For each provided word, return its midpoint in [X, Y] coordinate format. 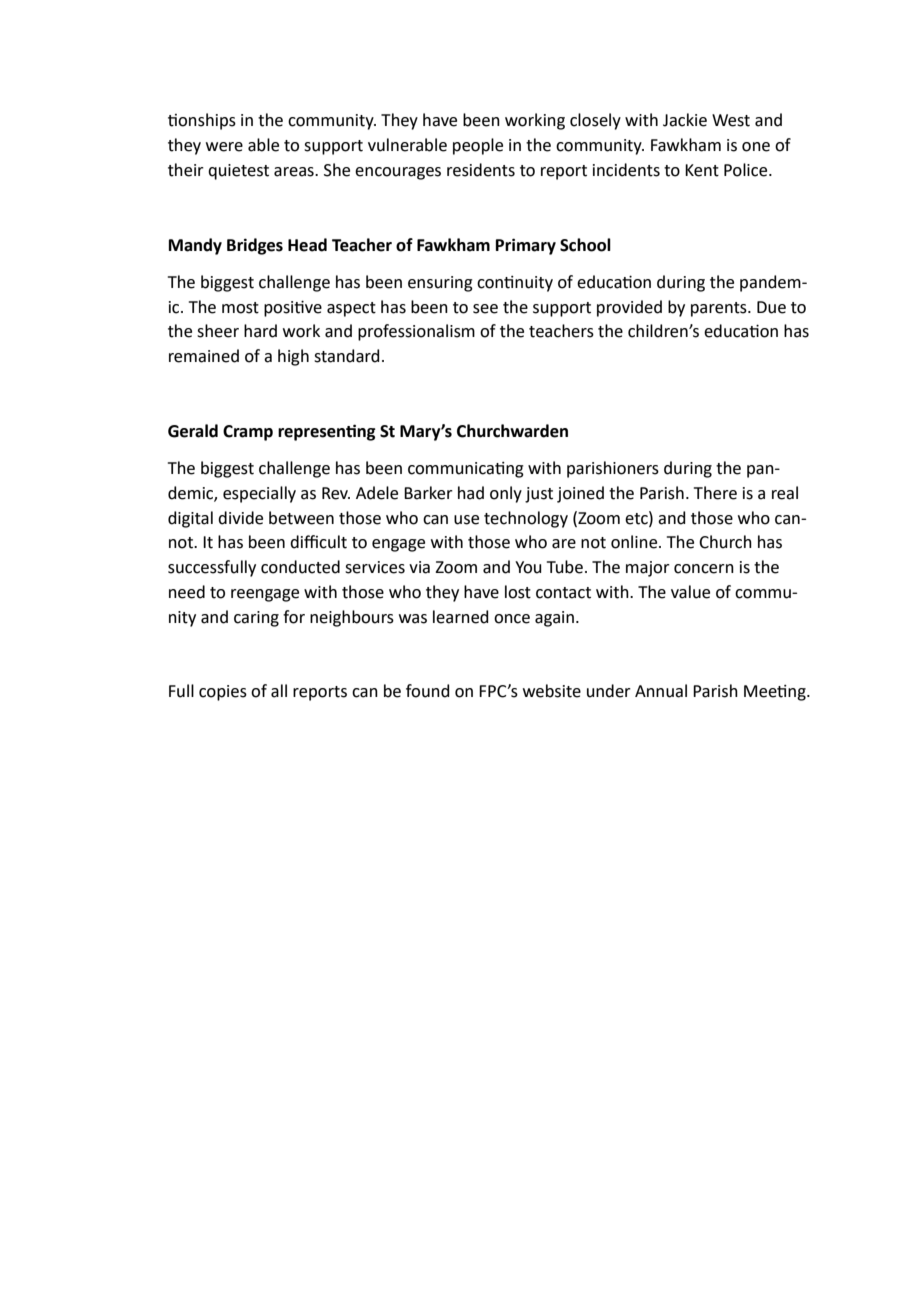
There [715, 493]
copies [223, 693]
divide [240, 518]
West [731, 120]
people [478, 146]
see [485, 309]
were [224, 147]
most [240, 308]
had [471, 493]
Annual [661, 691]
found [428, 691]
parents [720, 309]
